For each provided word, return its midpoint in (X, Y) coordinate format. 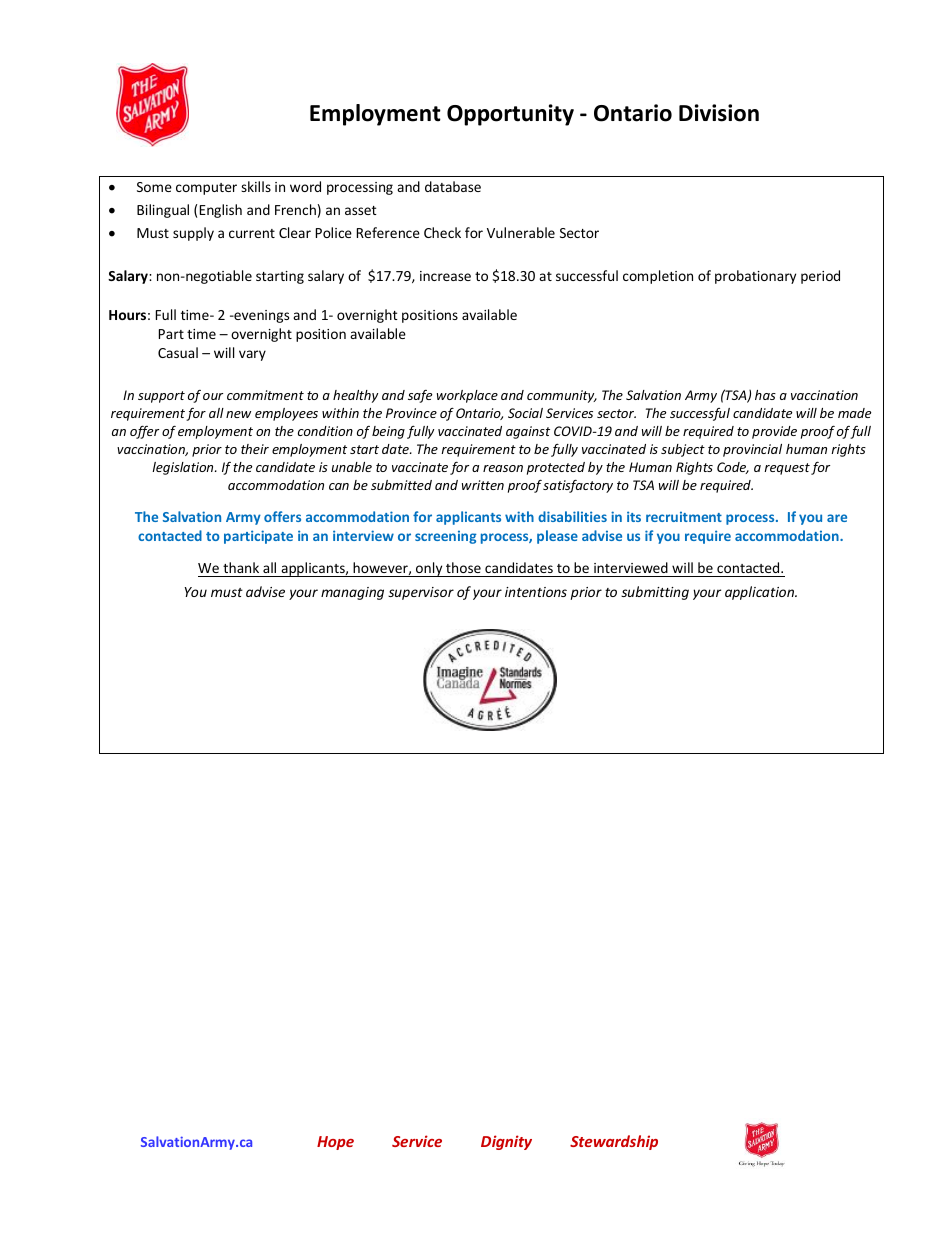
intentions (536, 592)
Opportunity (510, 115)
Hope (335, 1143)
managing (352, 593)
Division (719, 113)
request (787, 469)
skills (256, 186)
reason (503, 468)
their (255, 449)
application (761, 593)
